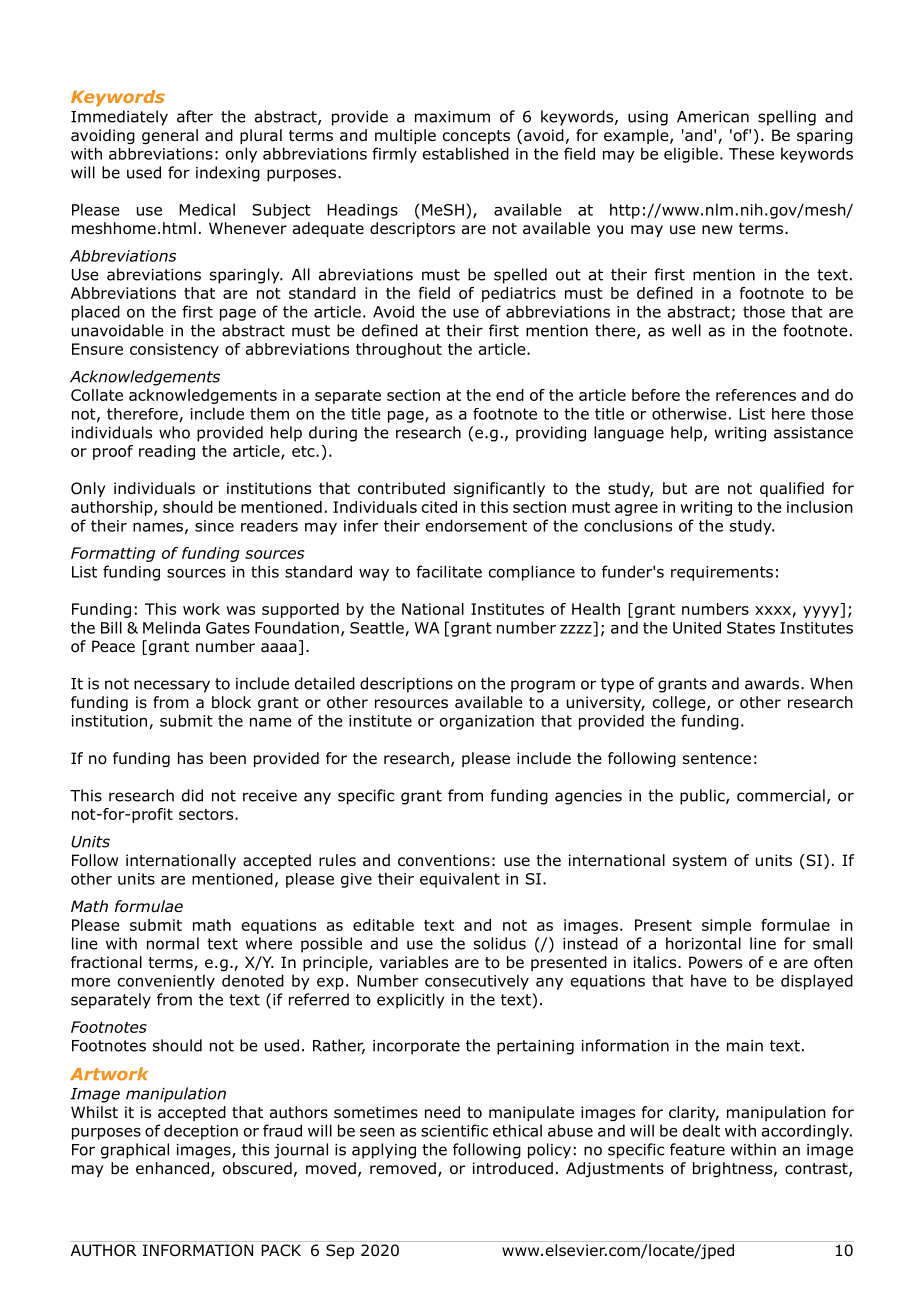 This image has width=924, height=1308. What do you see at coordinates (500, 943) in the image?
I see `solidus` at bounding box center [500, 943].
